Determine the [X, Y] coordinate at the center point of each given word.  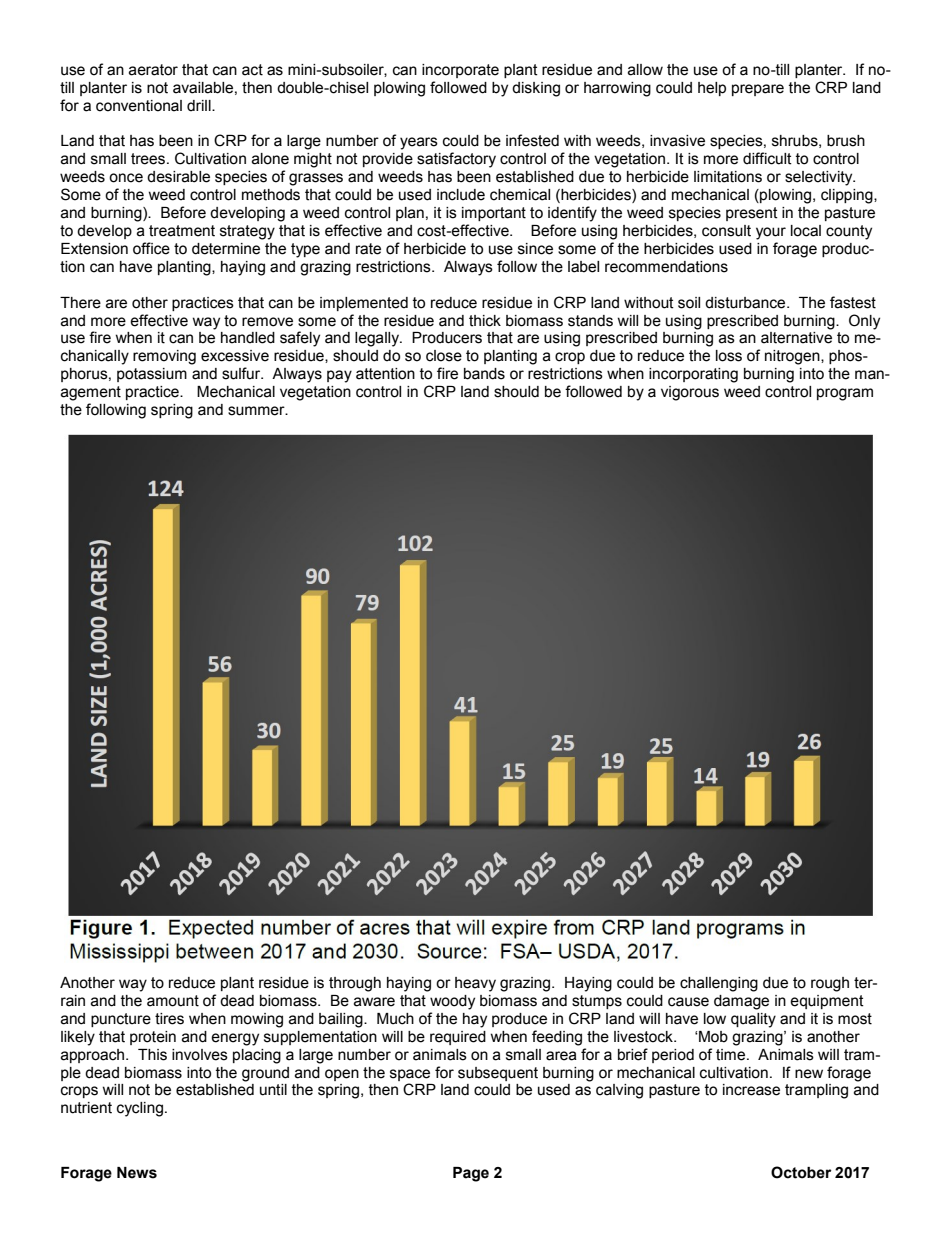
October [801, 1172]
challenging [719, 984]
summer [257, 411]
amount [173, 1001]
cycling [140, 1109]
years [419, 143]
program [845, 394]
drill [200, 105]
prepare [758, 90]
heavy [475, 984]
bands [484, 374]
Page [471, 1174]
